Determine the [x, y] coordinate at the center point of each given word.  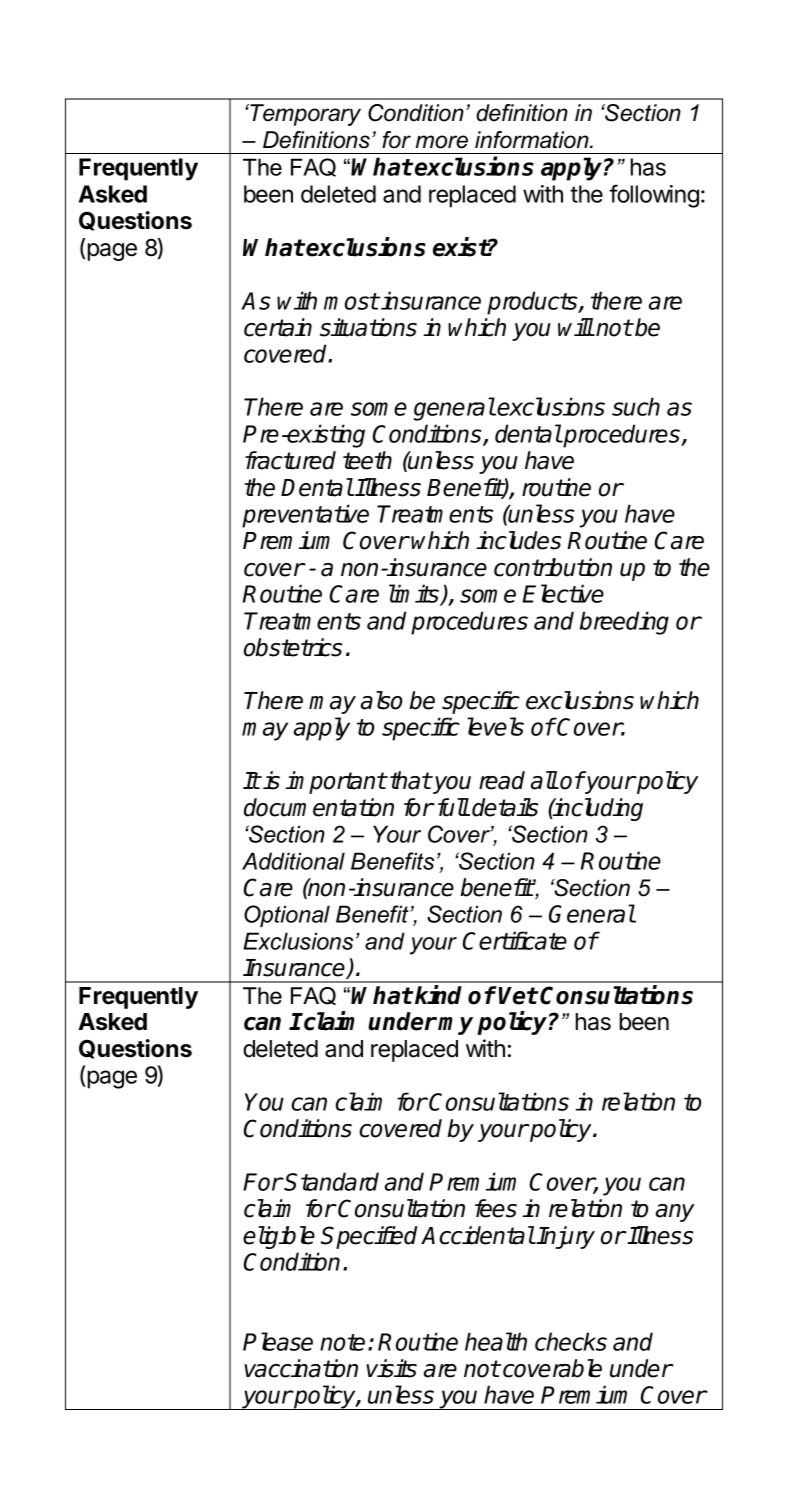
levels [495, 726]
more [442, 142]
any [675, 1213]
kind [438, 995]
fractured [290, 460]
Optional [287, 916]
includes [518, 540]
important [336, 782]
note [342, 1342]
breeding [624, 623]
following [654, 196]
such [636, 406]
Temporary [304, 115]
